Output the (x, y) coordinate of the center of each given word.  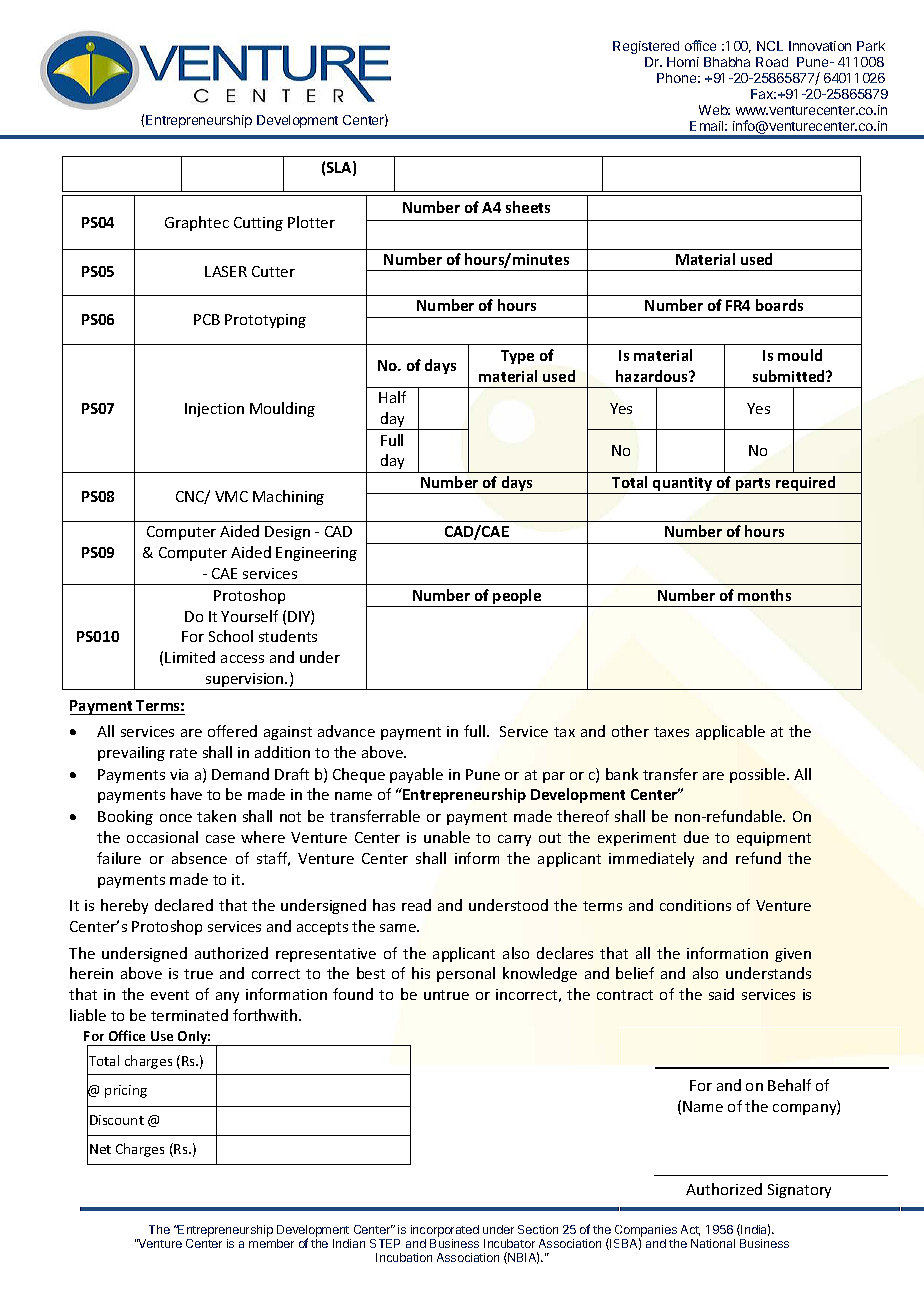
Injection (214, 410)
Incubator (509, 1243)
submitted (790, 376)
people (518, 598)
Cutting (258, 224)
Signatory (799, 1191)
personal (466, 974)
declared (184, 905)
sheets (528, 207)
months (764, 595)
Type (517, 357)
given (793, 955)
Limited (190, 657)
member (271, 1243)
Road (772, 62)
